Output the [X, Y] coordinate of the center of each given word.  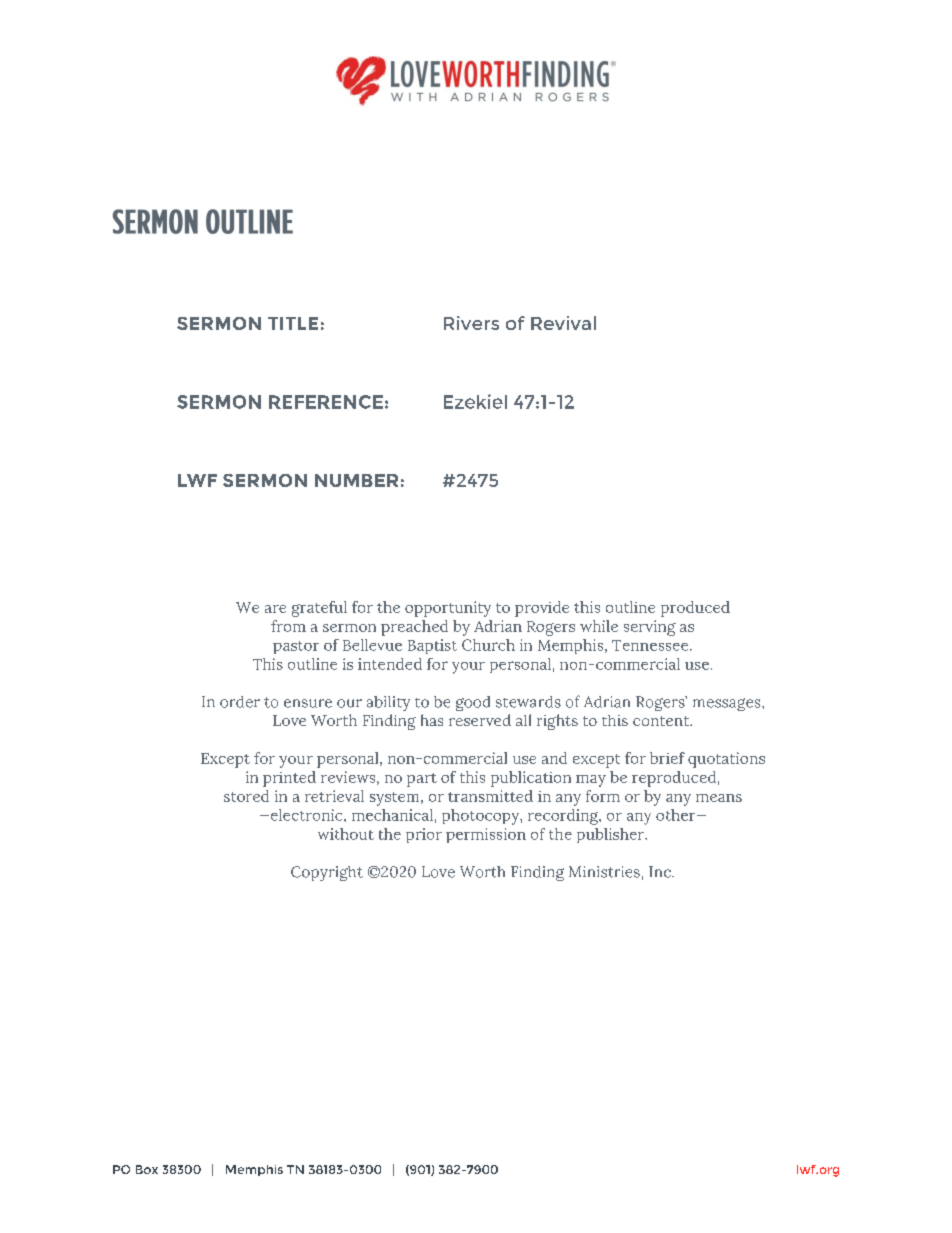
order [240, 702]
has [432, 720]
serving [650, 628]
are [275, 609]
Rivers [471, 323]
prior [424, 835]
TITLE [293, 323]
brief [667, 758]
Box [147, 1169]
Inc [661, 872]
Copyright [327, 873]
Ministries [604, 872]
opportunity [448, 609]
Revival [563, 323]
